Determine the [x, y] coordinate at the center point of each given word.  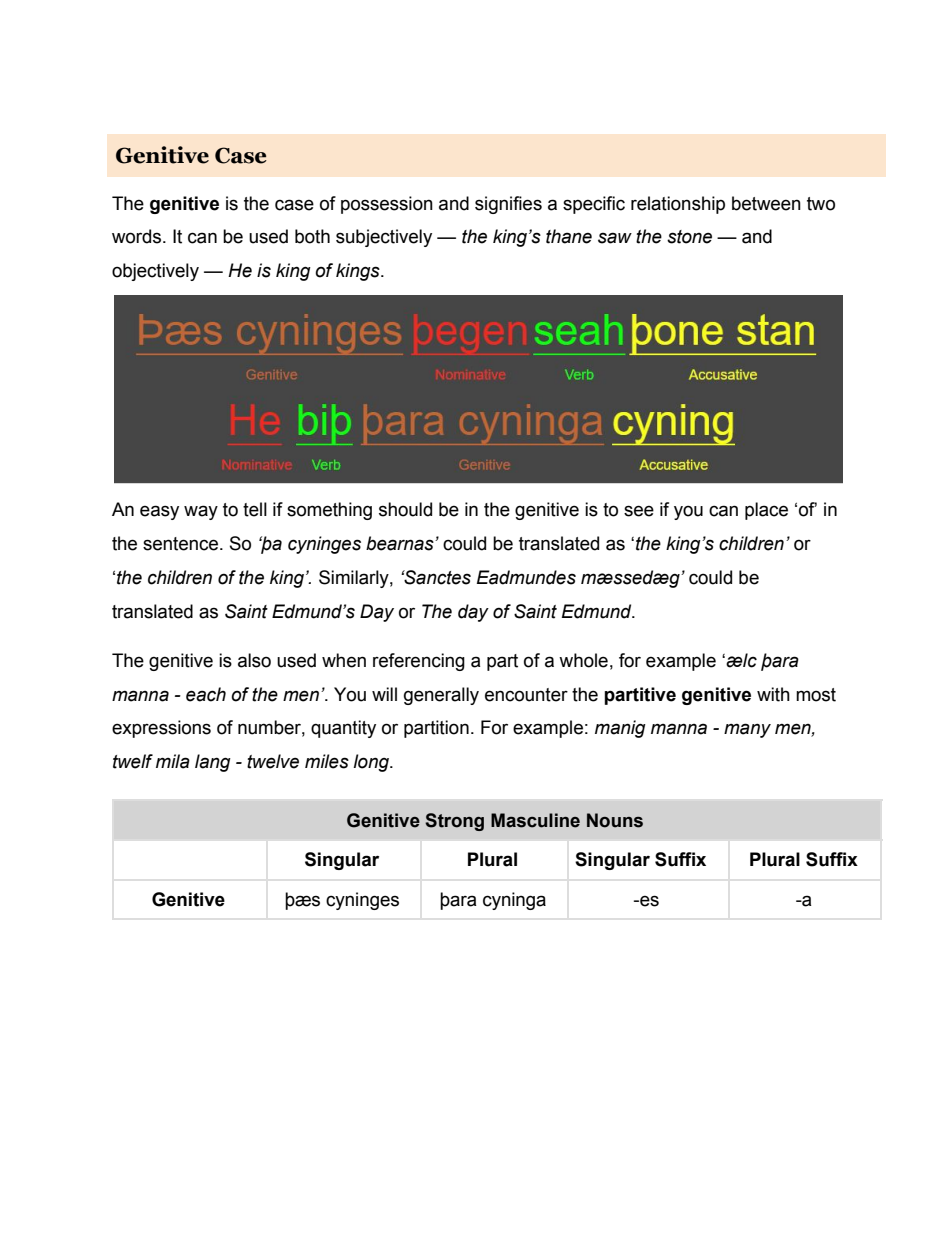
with [773, 694]
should [405, 509]
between [766, 203]
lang [213, 763]
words [138, 236]
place [766, 511]
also [254, 660]
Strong [454, 822]
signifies [508, 205]
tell [255, 509]
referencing [419, 662]
